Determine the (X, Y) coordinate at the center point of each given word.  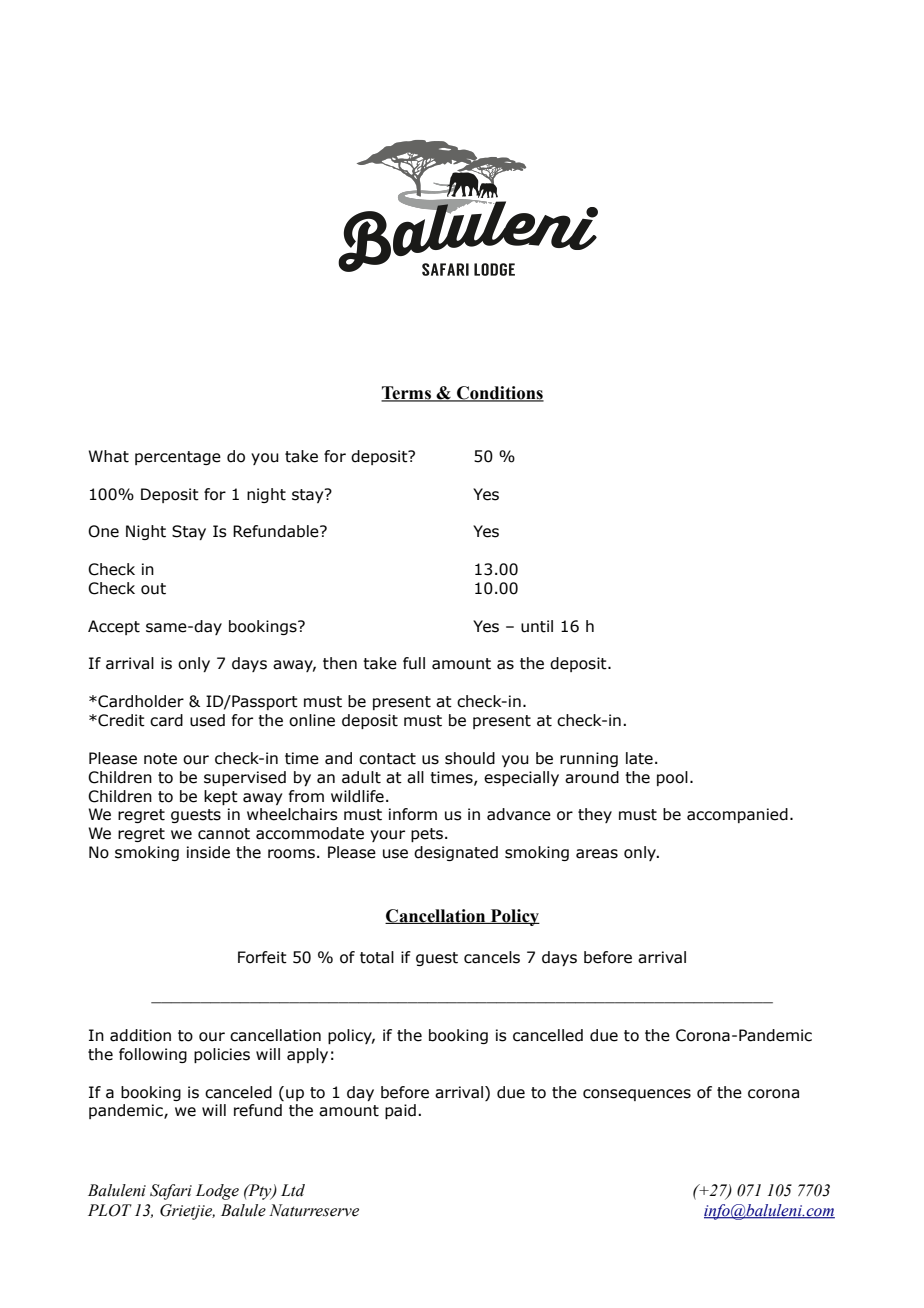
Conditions (499, 394)
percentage (178, 458)
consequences (637, 1095)
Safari (171, 1192)
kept (221, 797)
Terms (407, 394)
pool (672, 778)
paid (400, 1111)
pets (427, 835)
